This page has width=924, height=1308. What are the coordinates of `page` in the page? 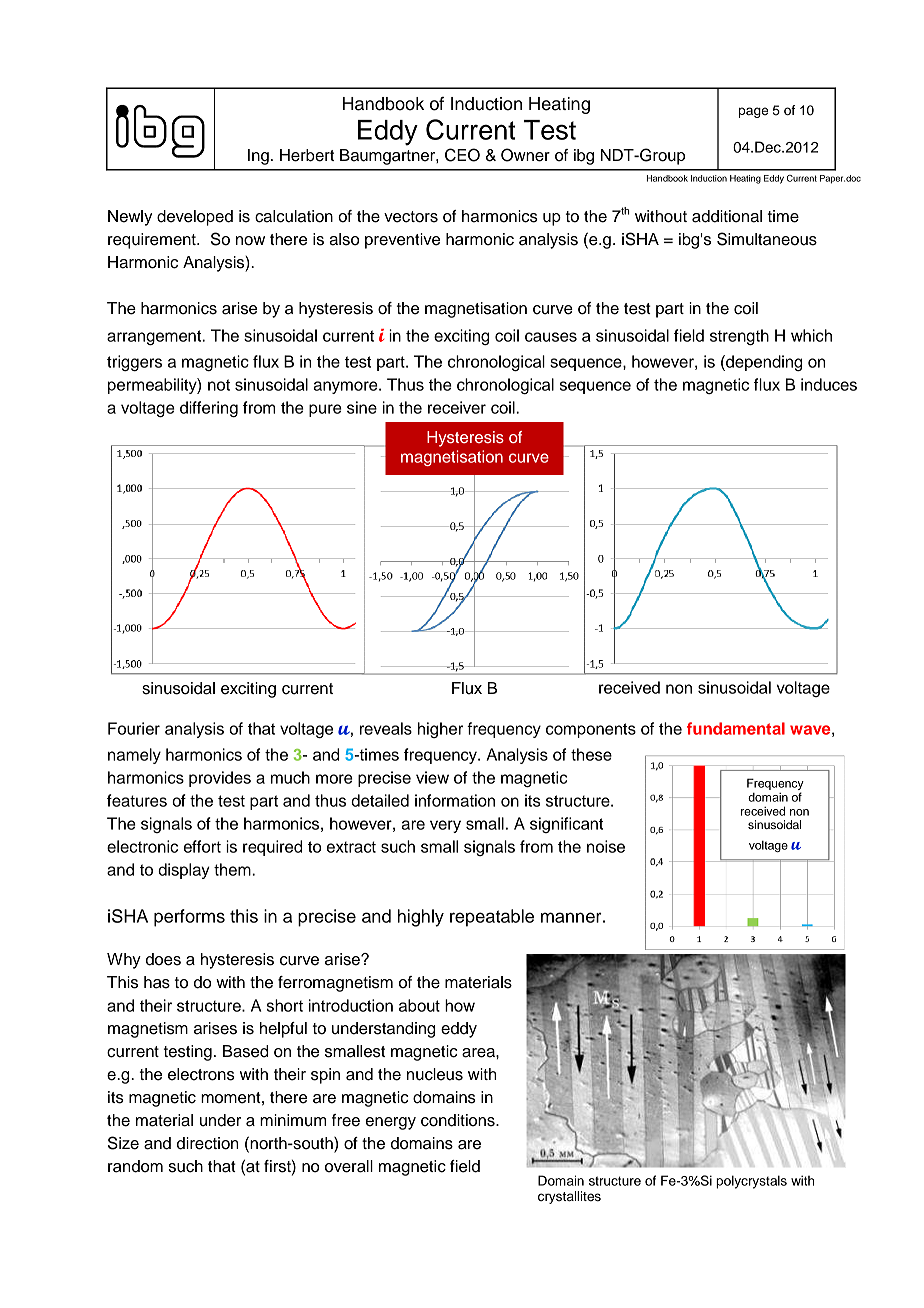 It's located at (753, 112).
